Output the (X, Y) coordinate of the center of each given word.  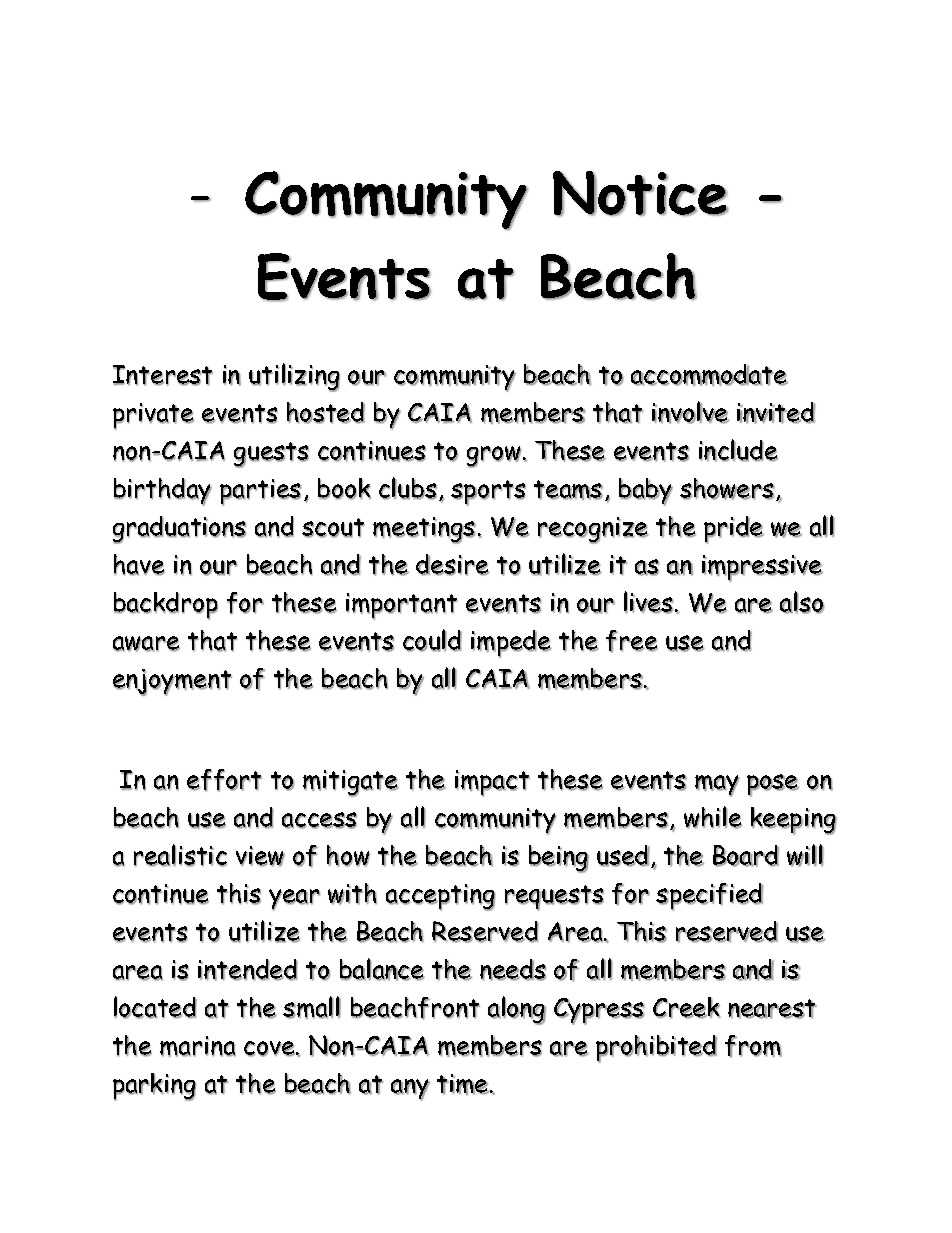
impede (511, 644)
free (632, 641)
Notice (641, 194)
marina (198, 1046)
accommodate (709, 375)
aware (146, 644)
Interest (163, 375)
